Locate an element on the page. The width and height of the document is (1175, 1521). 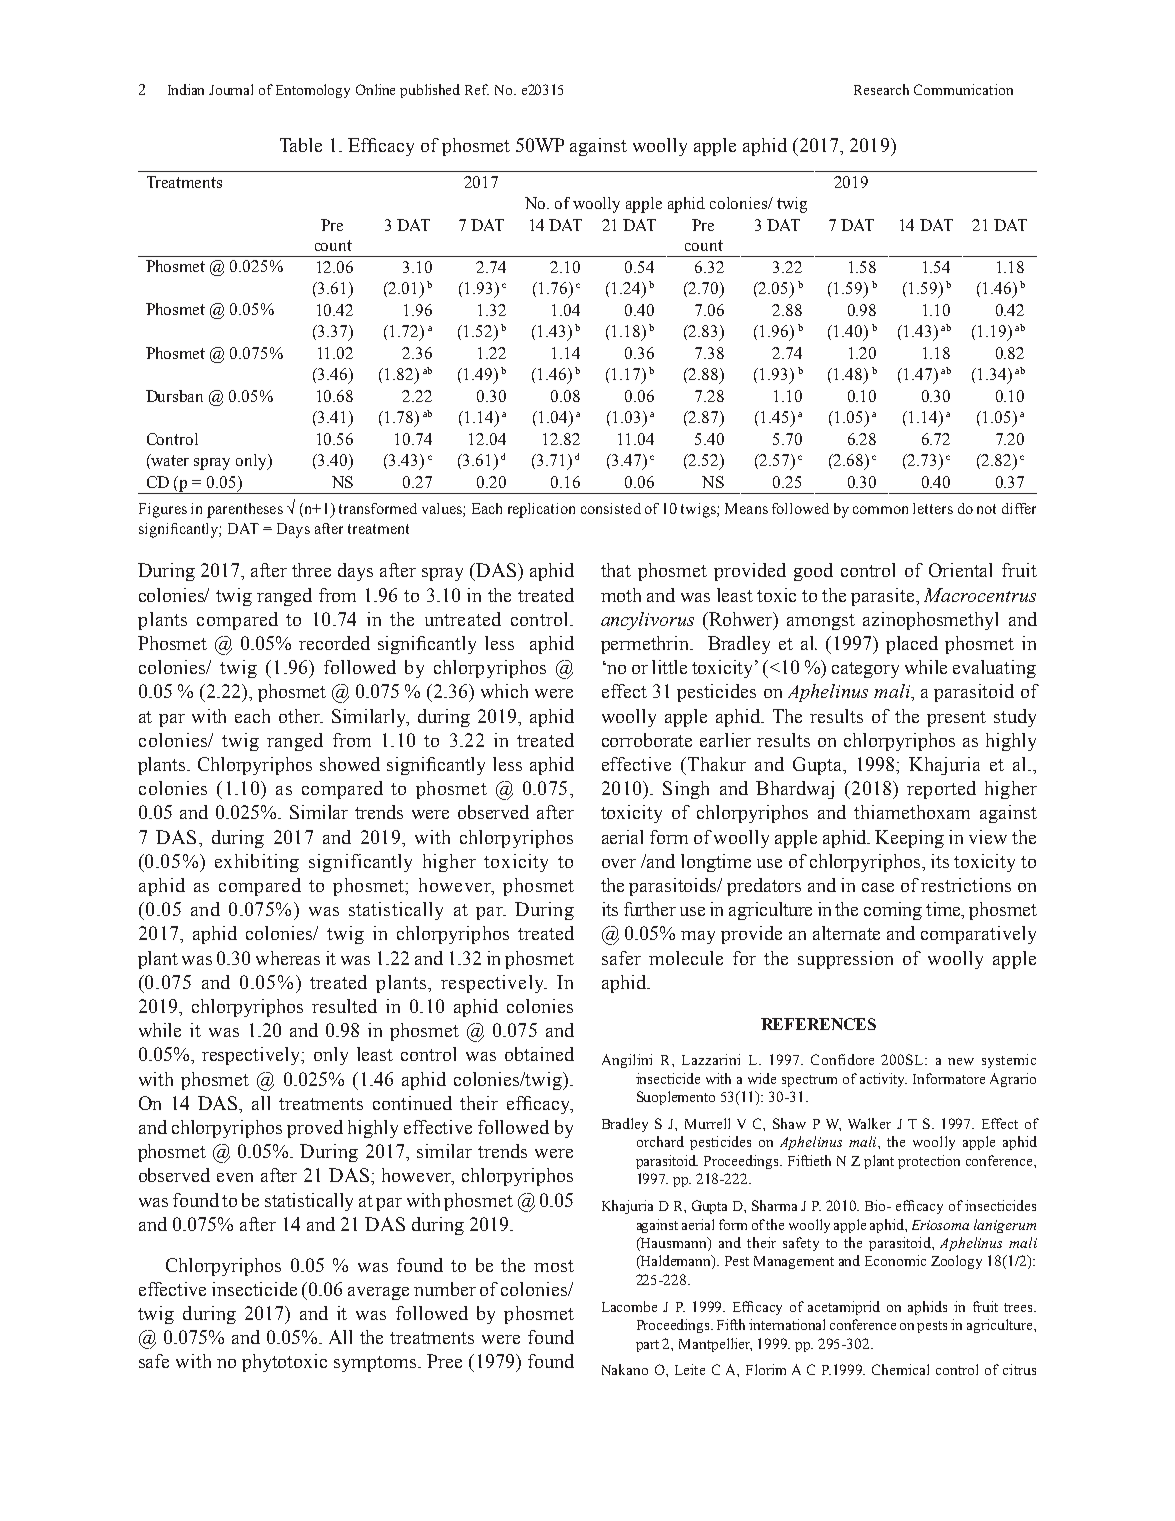
parentheses is located at coordinates (245, 510).
